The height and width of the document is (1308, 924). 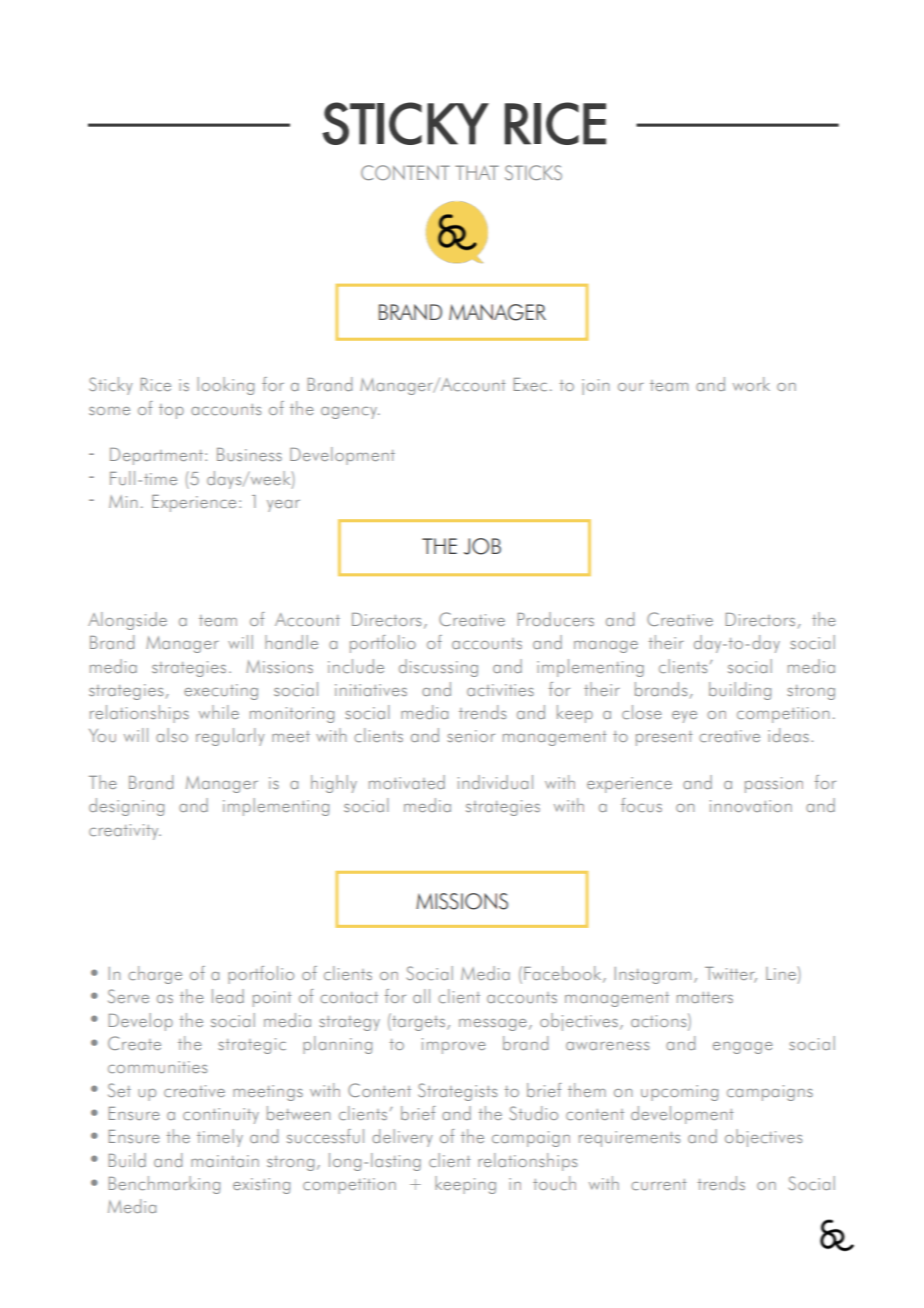 What do you see at coordinates (533, 172) in the document?
I see `STICKS` at bounding box center [533, 172].
